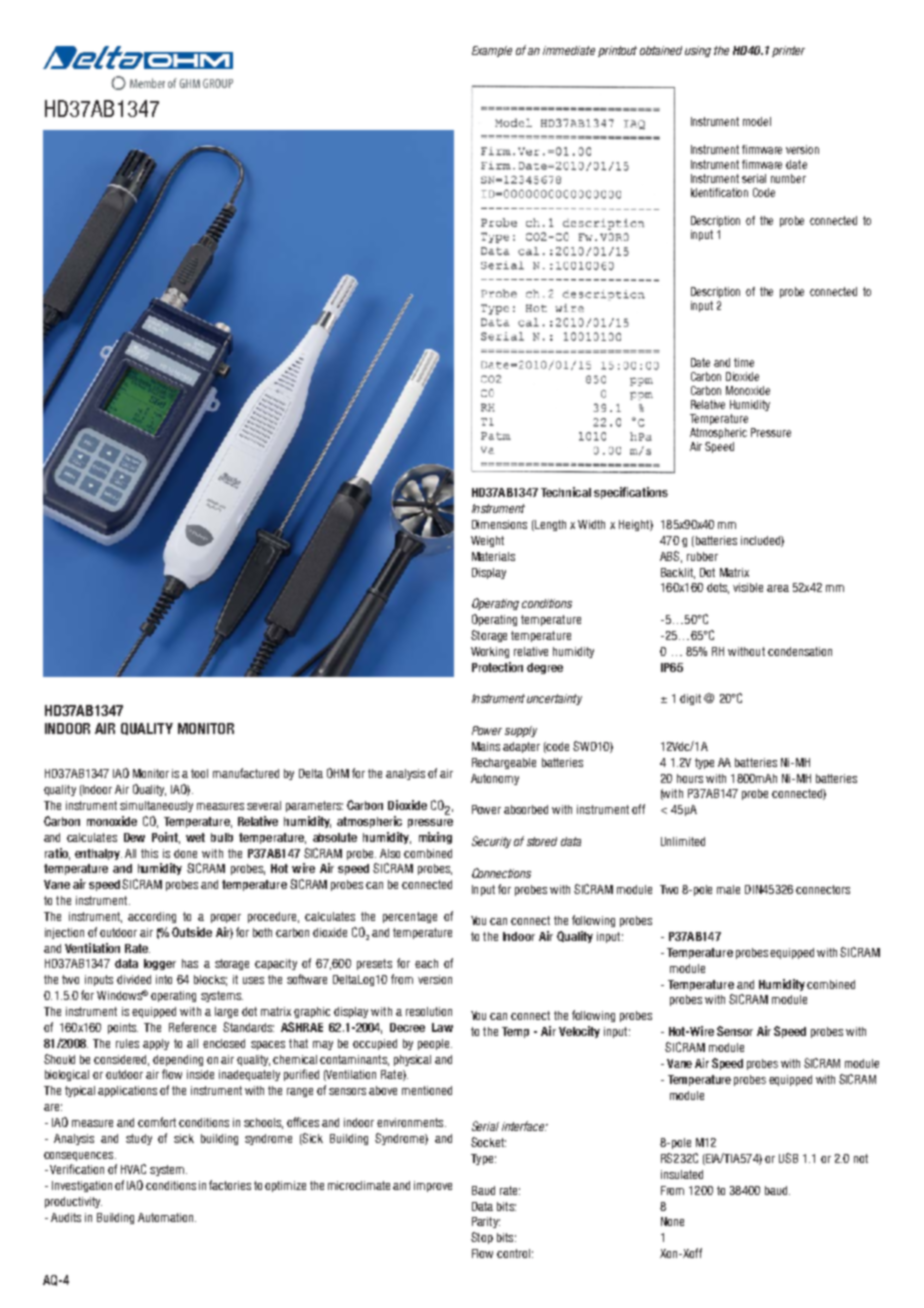 Image resolution: width=924 pixels, height=1308 pixels. Describe the element at coordinates (167, 1217) in the screenshot. I see `Automation` at that location.
